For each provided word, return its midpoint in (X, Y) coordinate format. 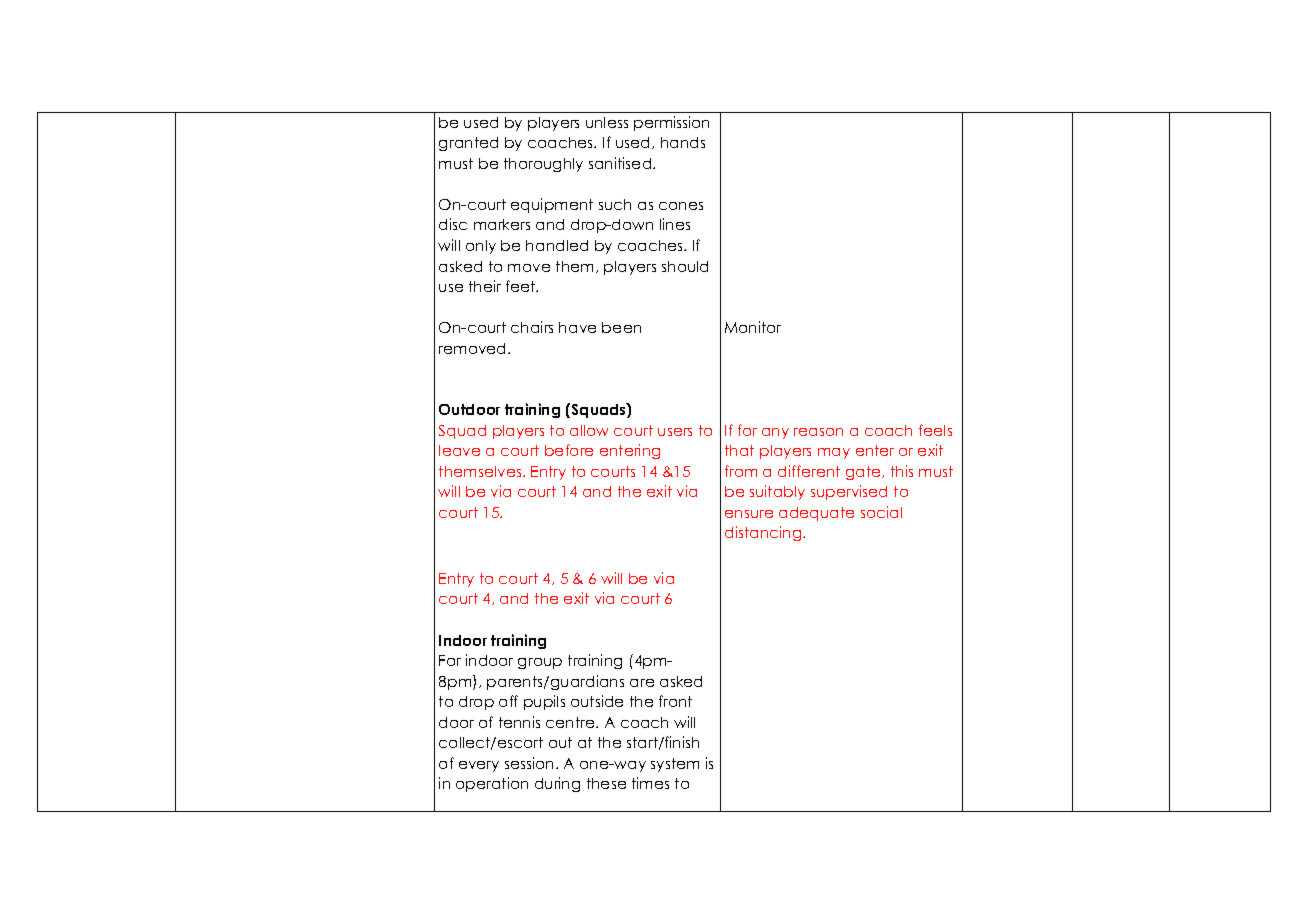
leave (459, 450)
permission (671, 123)
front (675, 701)
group (540, 663)
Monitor (753, 327)
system (675, 765)
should (685, 266)
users (675, 432)
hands (683, 142)
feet (522, 286)
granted (468, 144)
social (881, 512)
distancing (764, 533)
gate (864, 473)
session (531, 763)
